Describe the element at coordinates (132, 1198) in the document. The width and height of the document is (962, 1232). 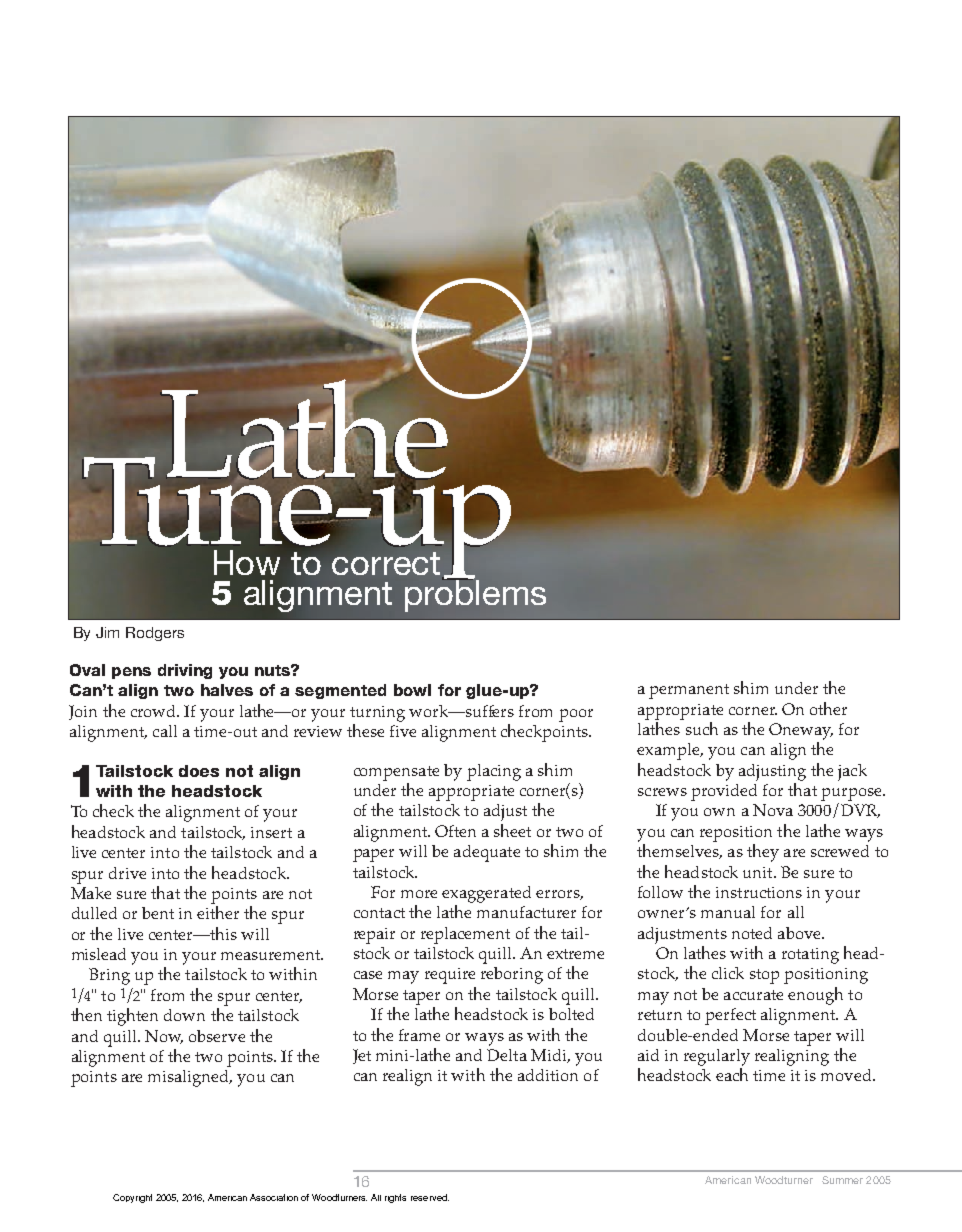
I see `Copyright` at that location.
